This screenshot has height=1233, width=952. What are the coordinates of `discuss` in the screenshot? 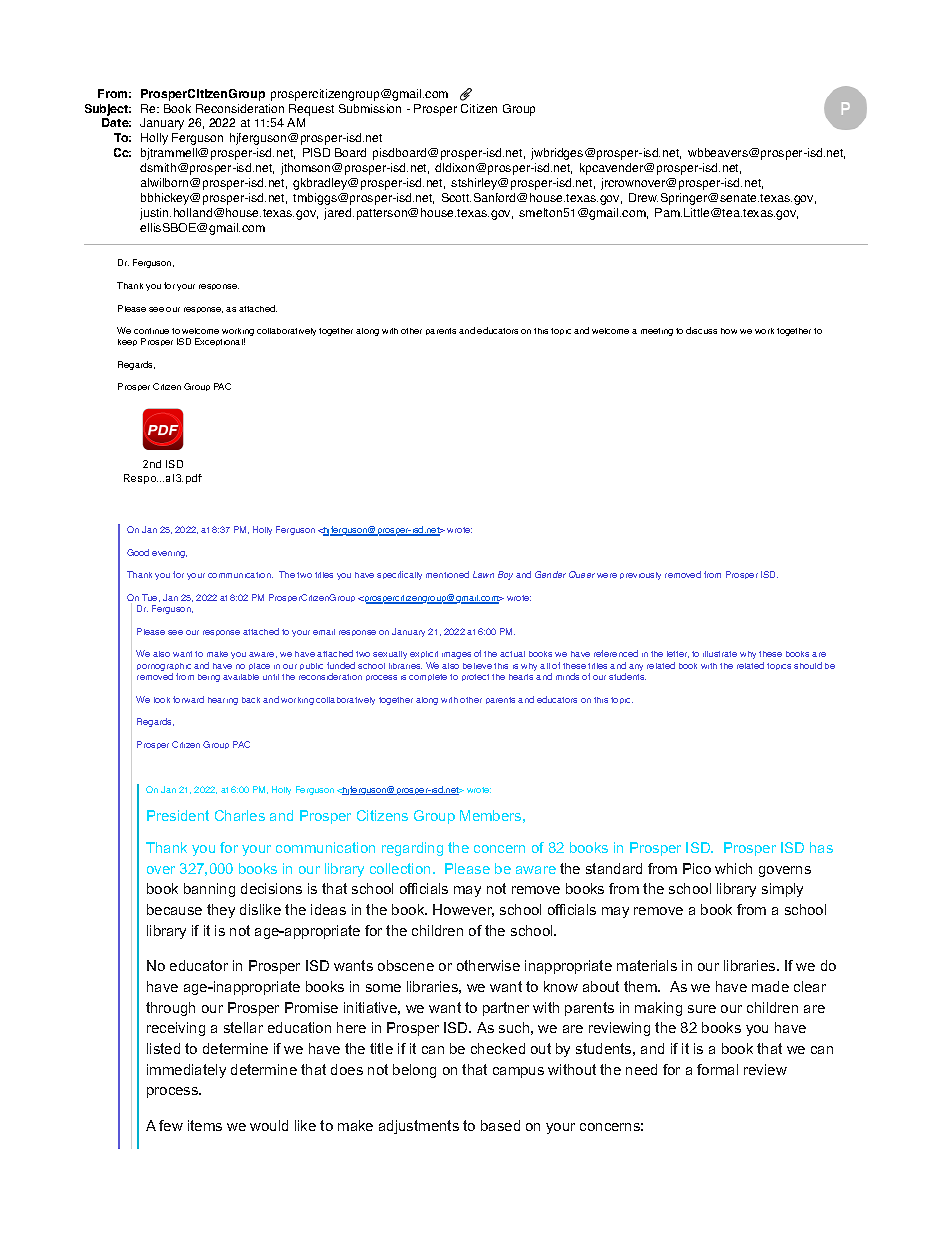 It's located at (701, 330).
